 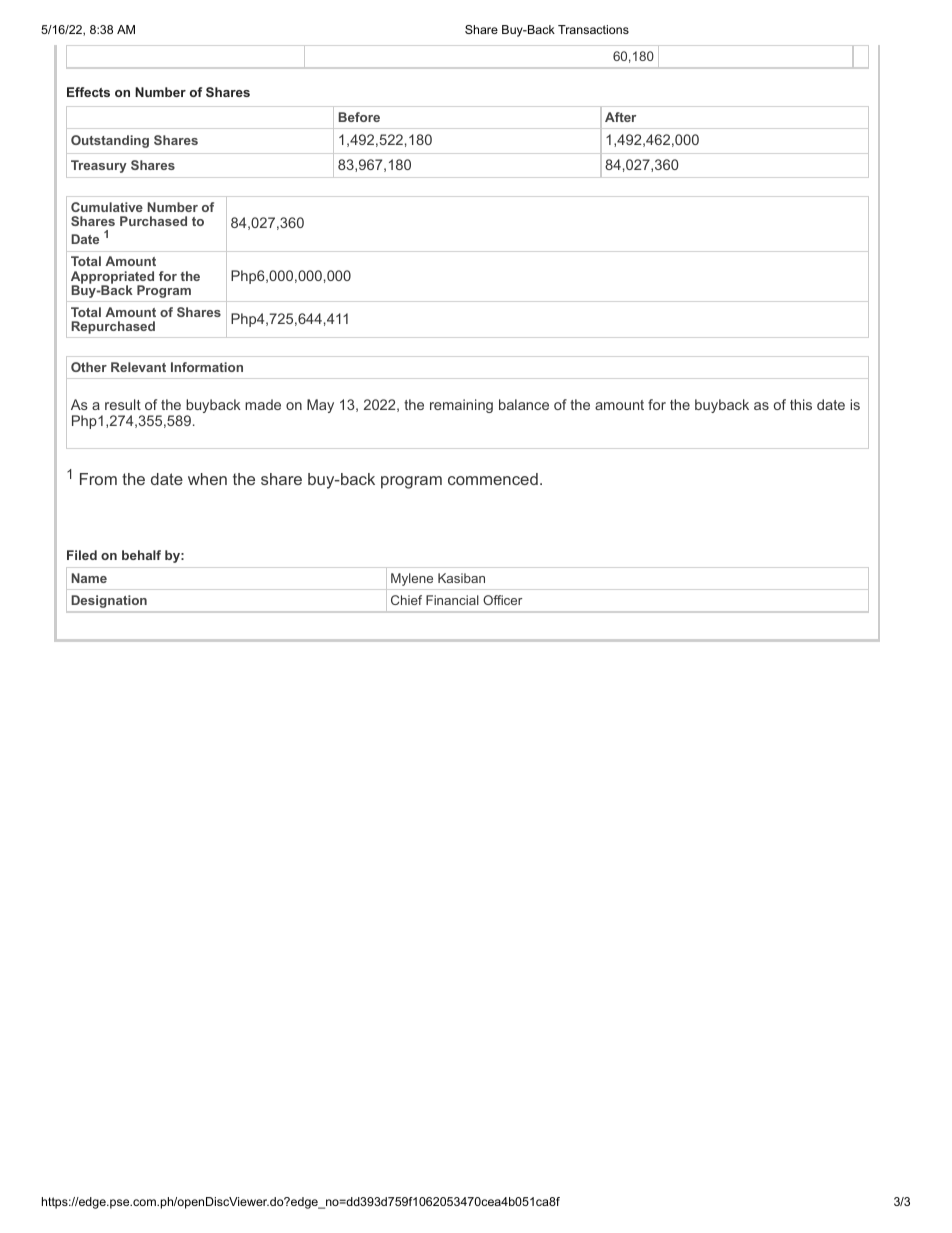 I want to click on Designation, so click(x=109, y=601).
